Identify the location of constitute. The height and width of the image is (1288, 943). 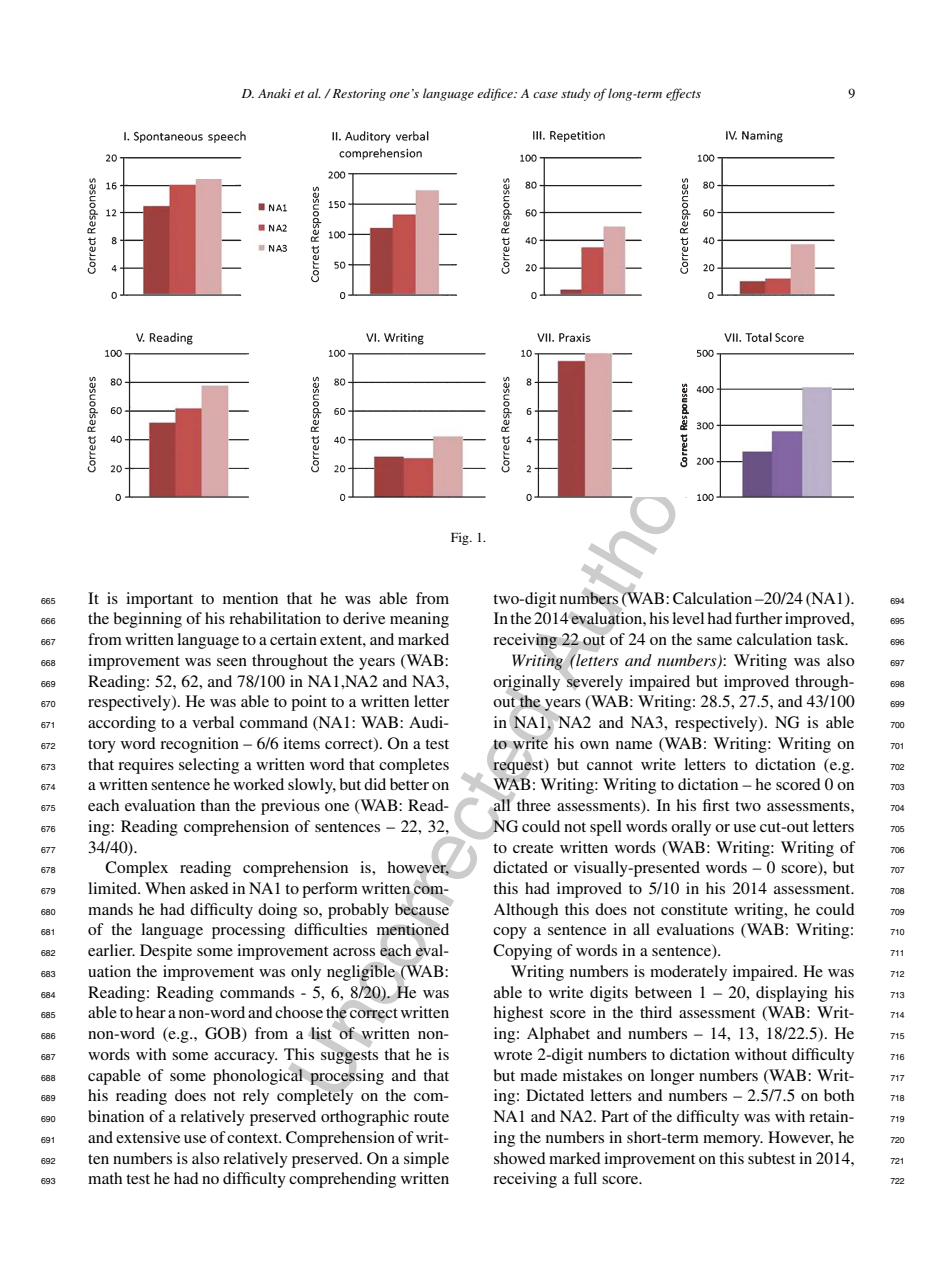
(694, 909).
